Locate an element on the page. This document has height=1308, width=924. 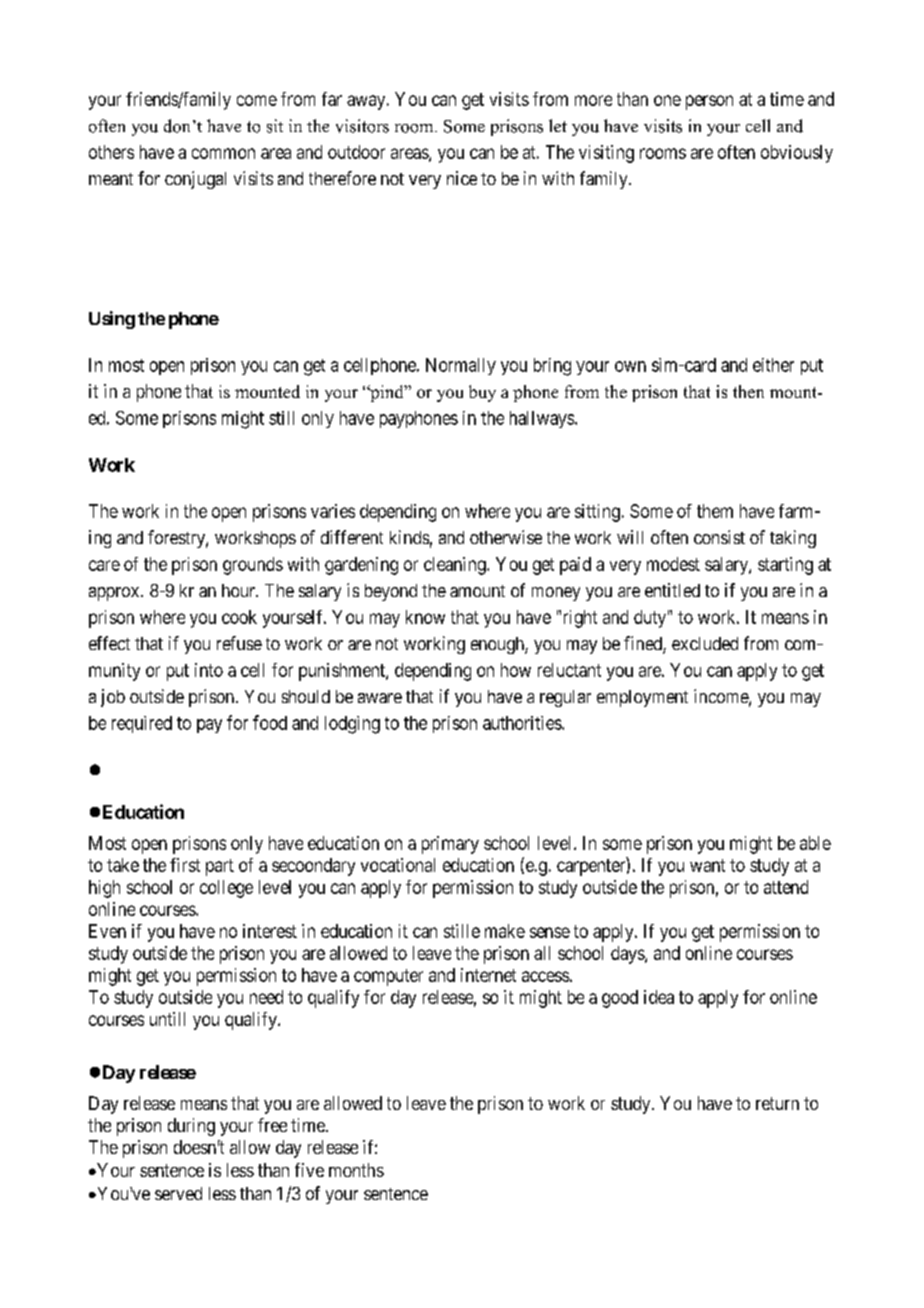
nice is located at coordinates (462, 178).
